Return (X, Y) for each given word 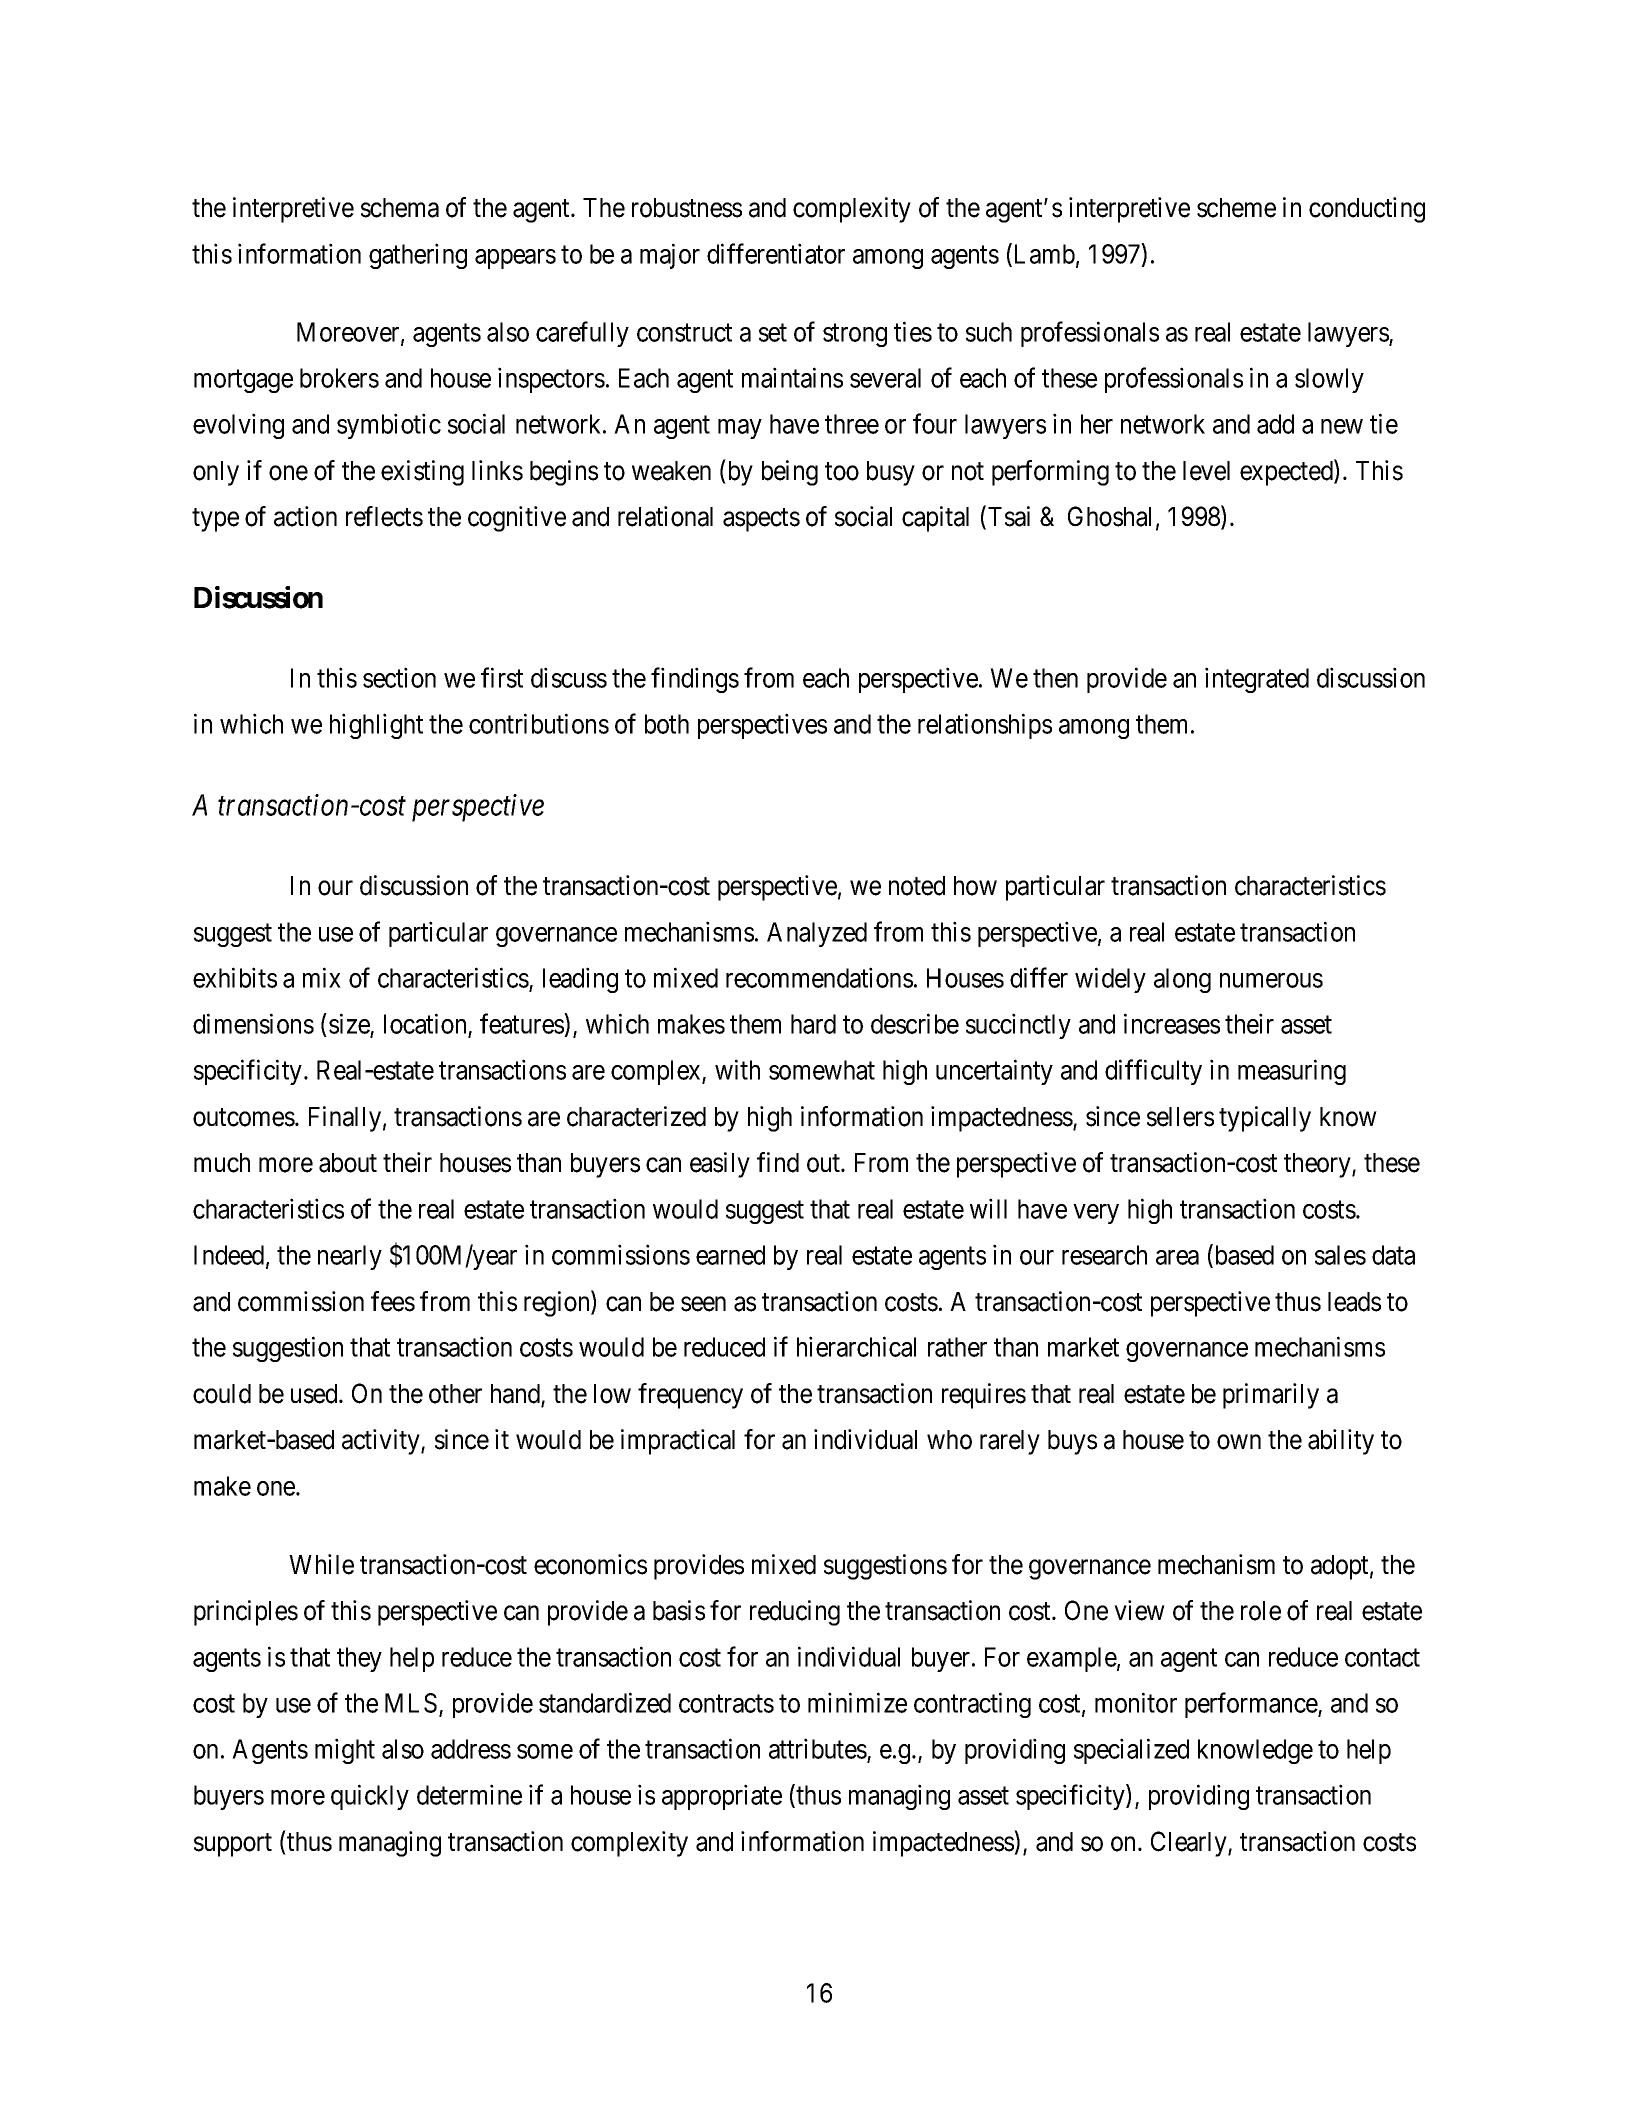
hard (813, 1024)
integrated (1257, 680)
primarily (1271, 1396)
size (349, 1023)
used (315, 1394)
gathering (418, 256)
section (399, 677)
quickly (370, 1797)
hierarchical (856, 1346)
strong (855, 335)
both (667, 724)
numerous (1271, 980)
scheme (1236, 208)
